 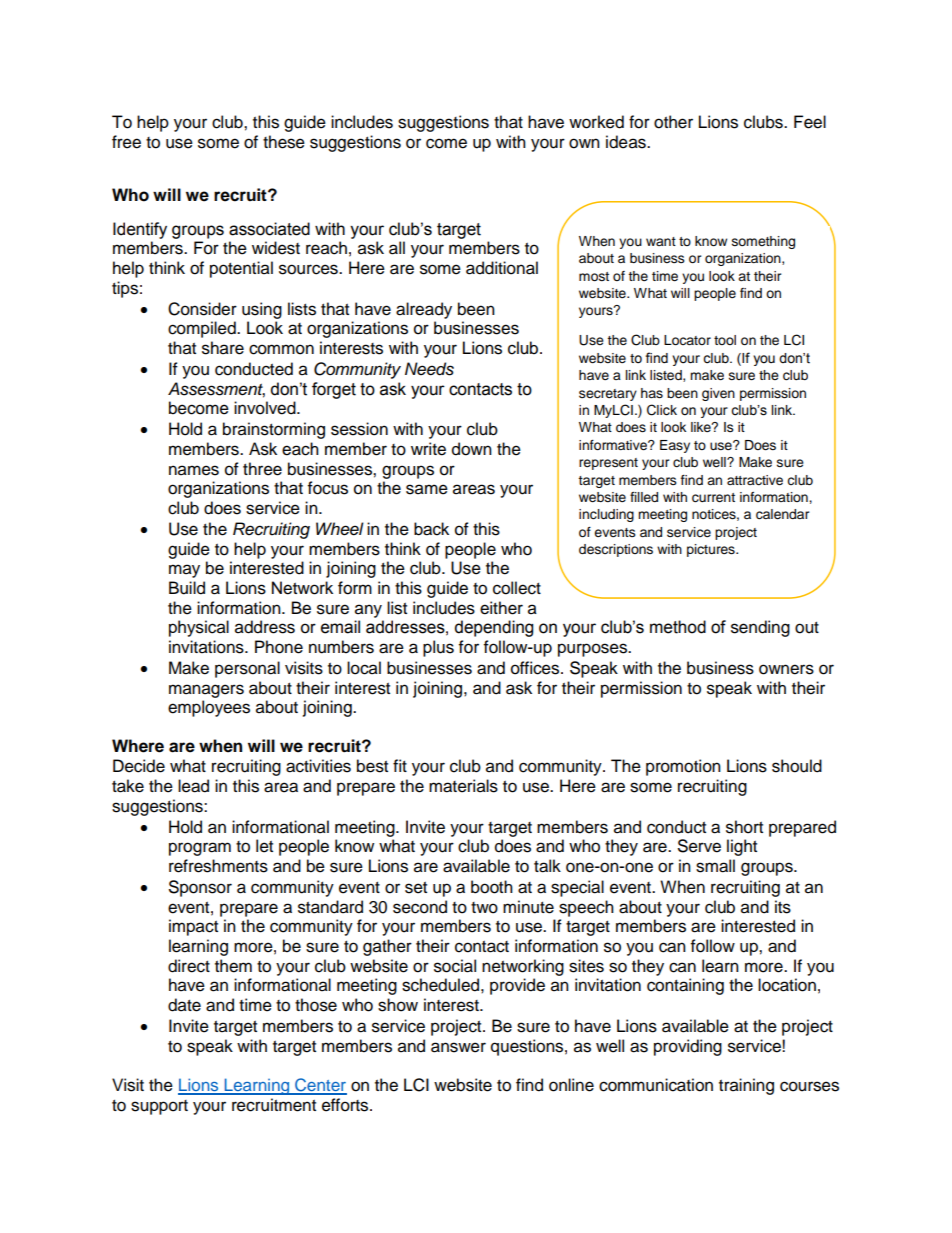 What do you see at coordinates (494, 628) in the page?
I see `depending` at bounding box center [494, 628].
